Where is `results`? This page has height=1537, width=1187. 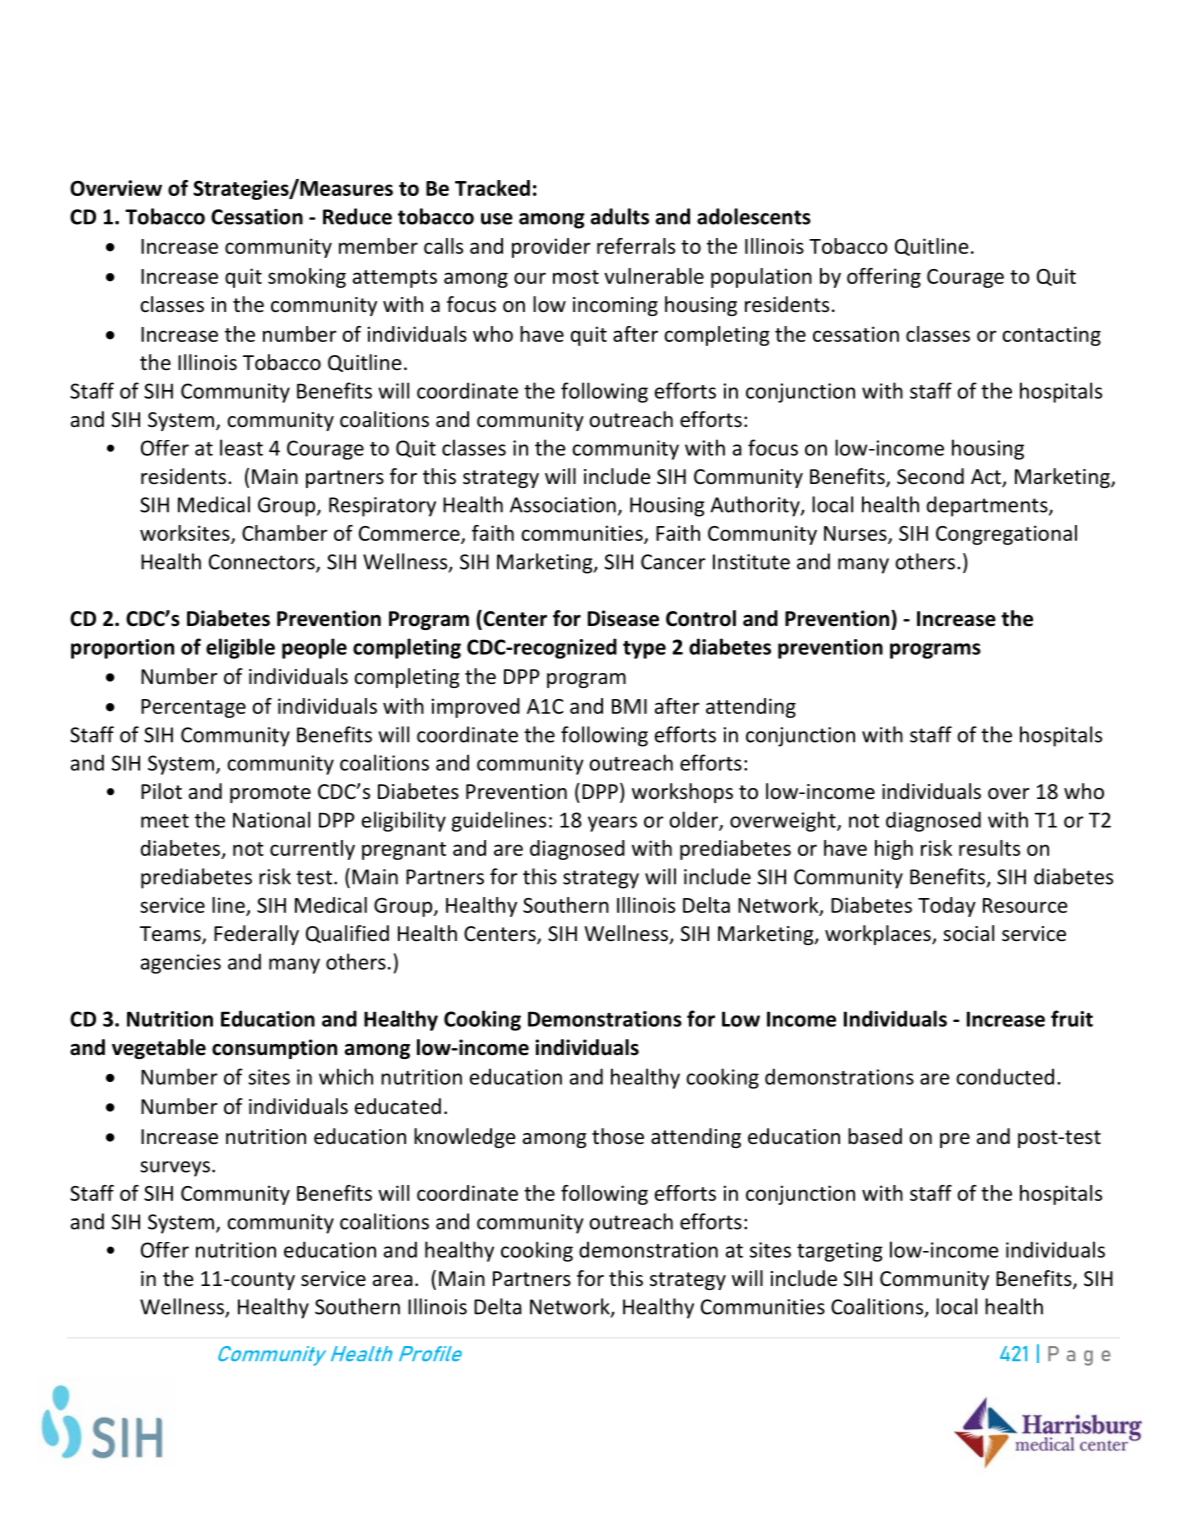
results is located at coordinates (989, 848).
